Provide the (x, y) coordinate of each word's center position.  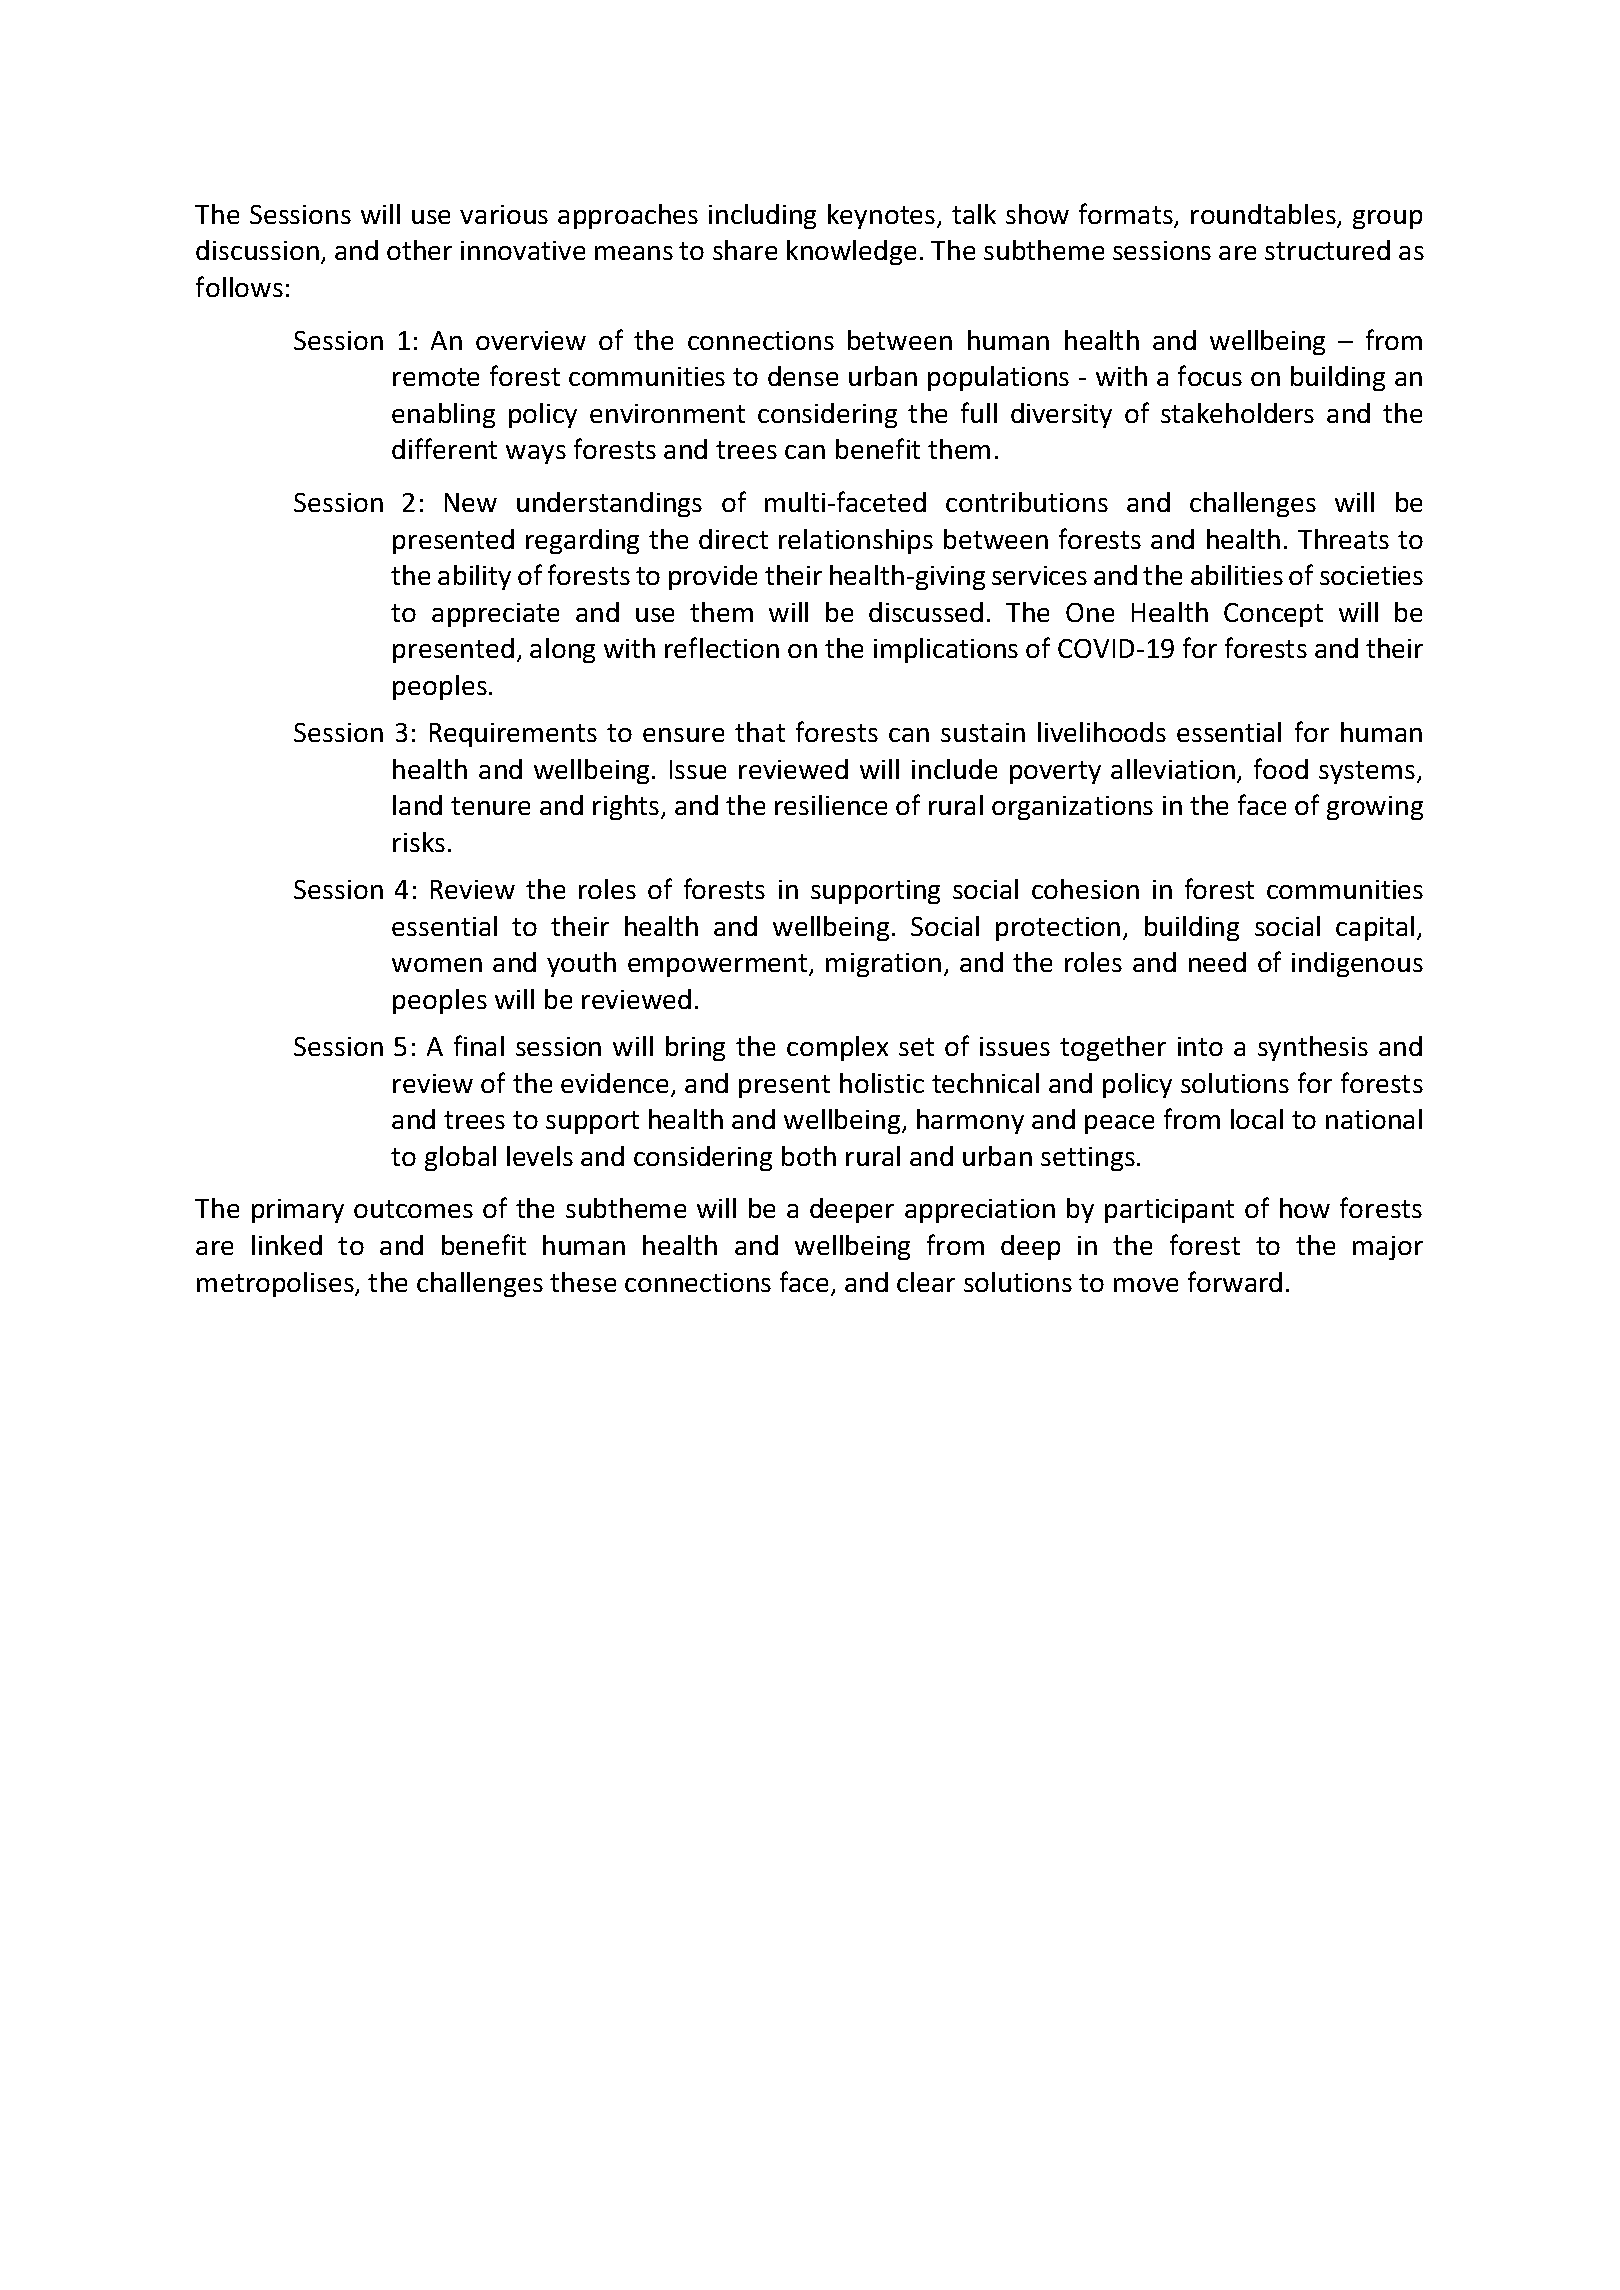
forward (1235, 1281)
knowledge (851, 252)
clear (926, 1282)
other (419, 250)
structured (1327, 250)
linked (287, 1245)
